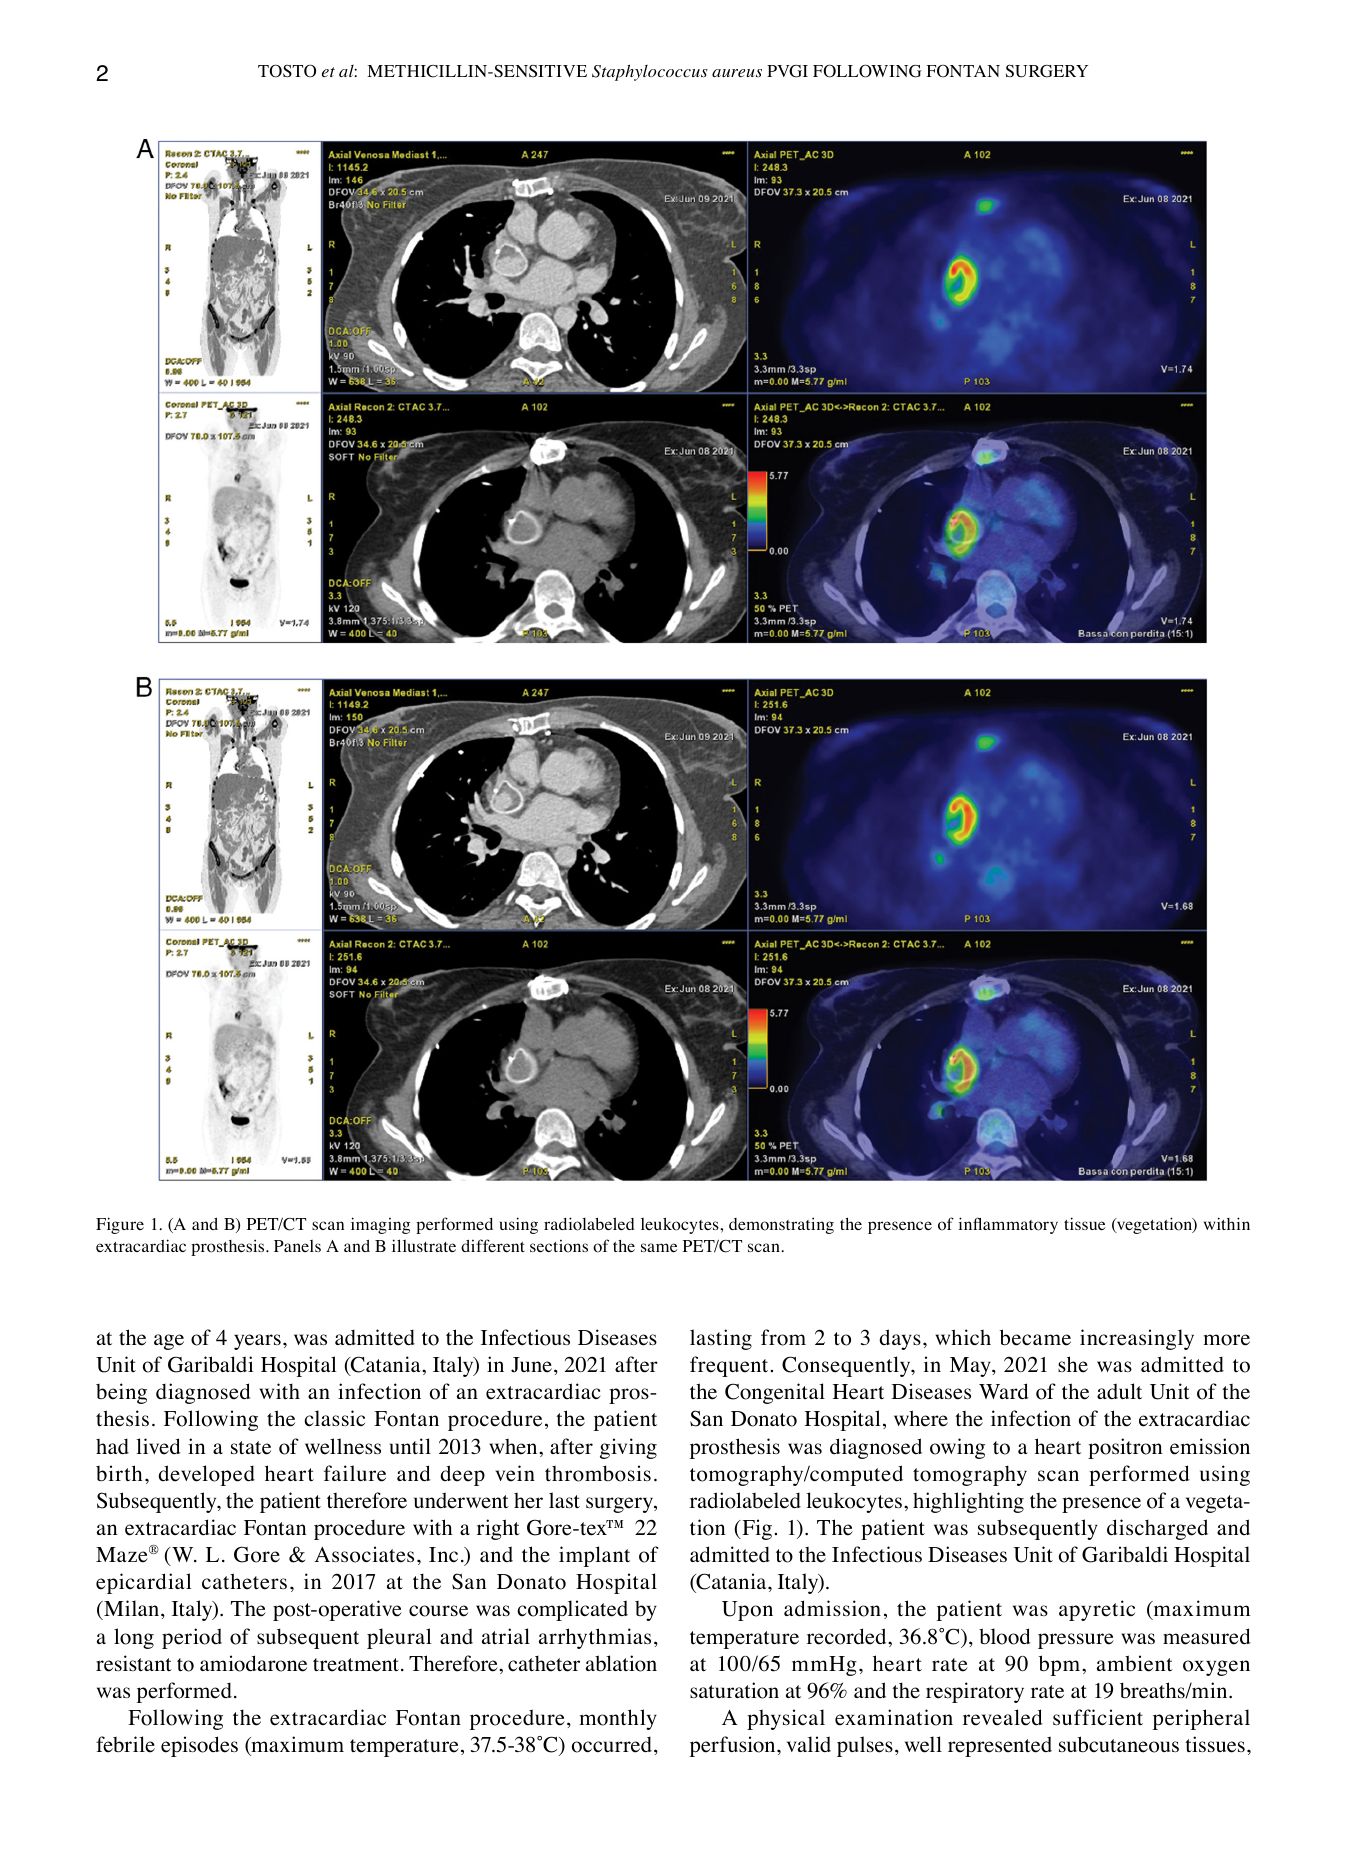 This screenshot has height=1860, width=1347. I want to click on Figure, so click(120, 1225).
